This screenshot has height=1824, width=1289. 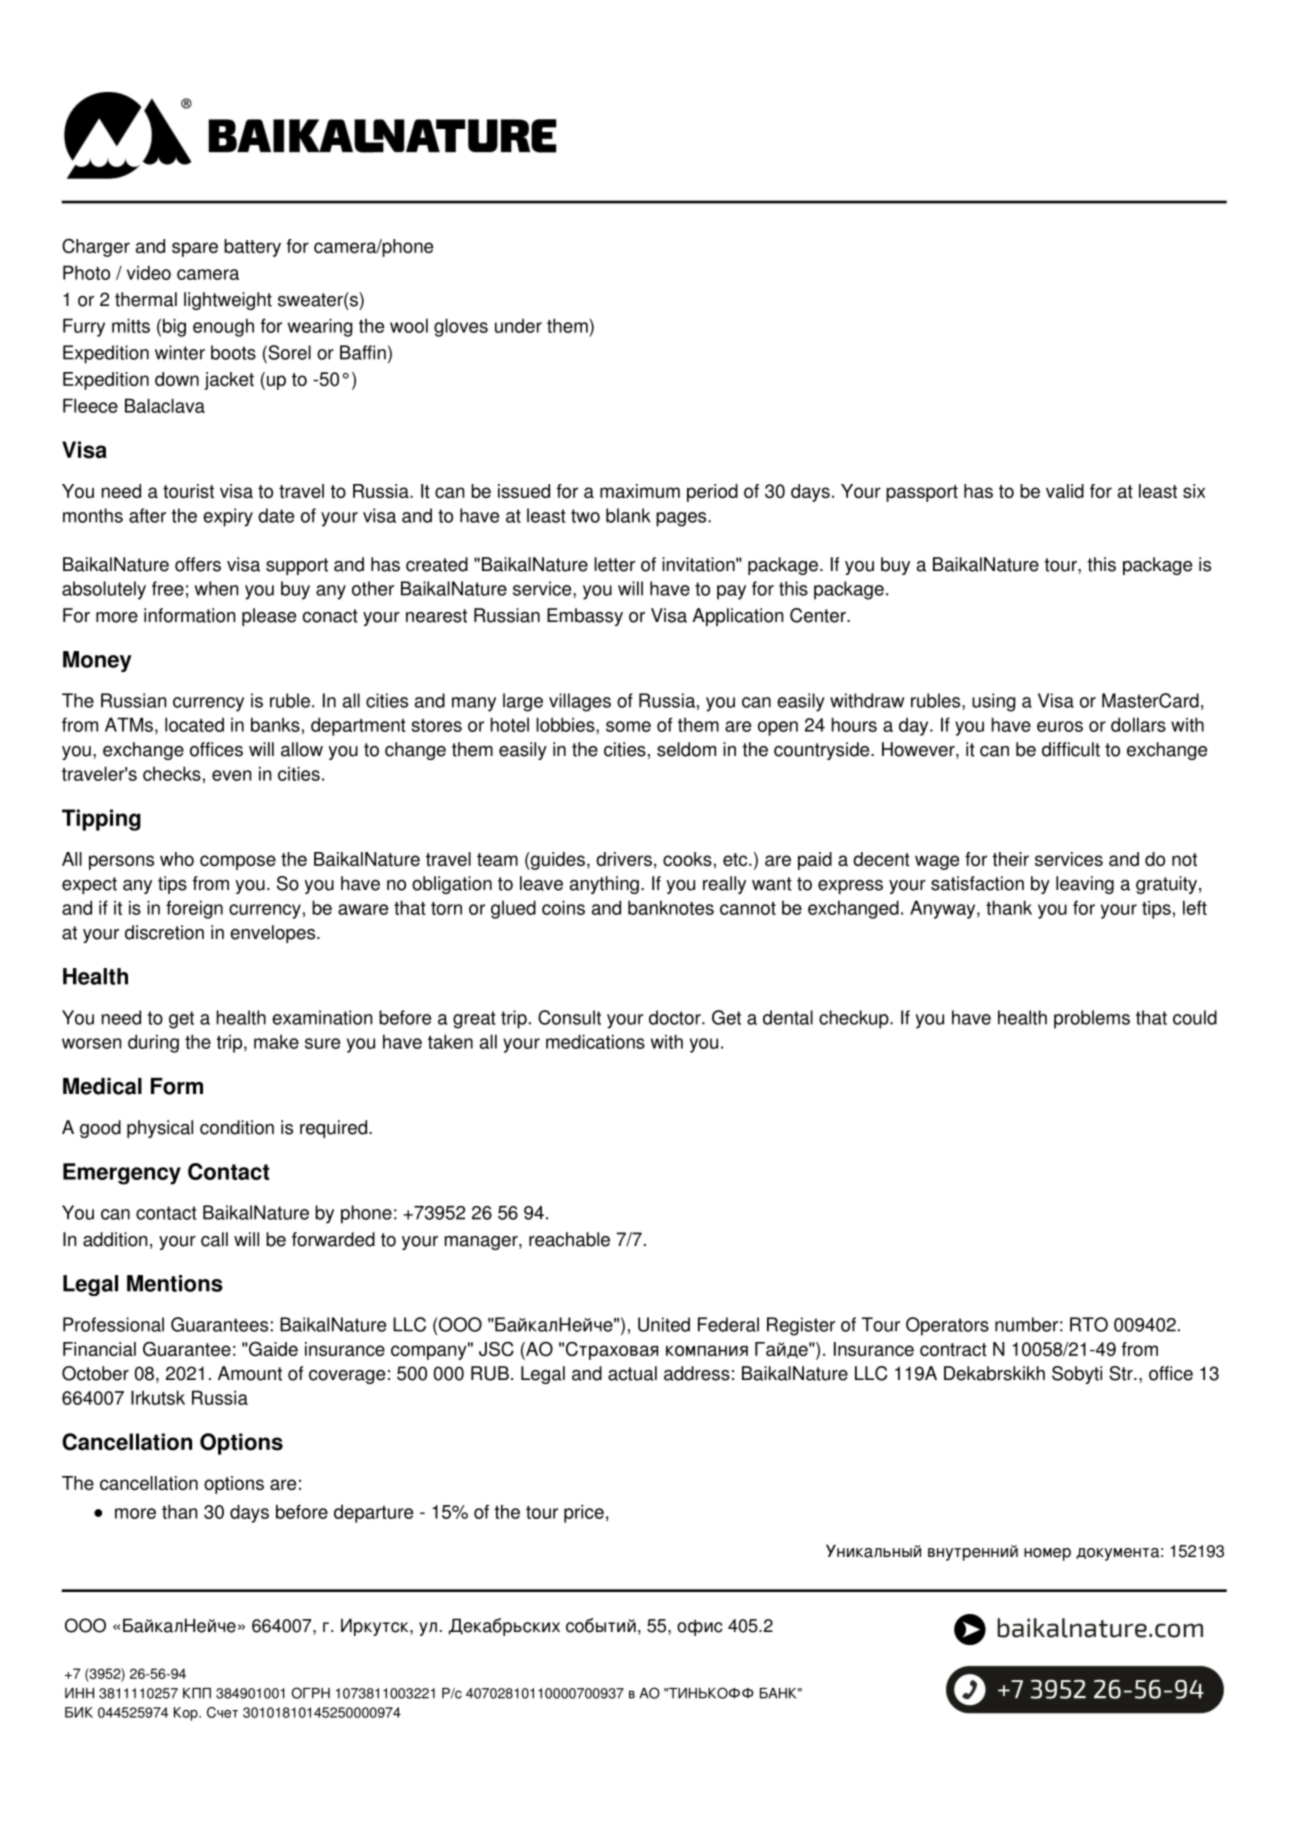 I want to click on seldom, so click(x=686, y=749).
